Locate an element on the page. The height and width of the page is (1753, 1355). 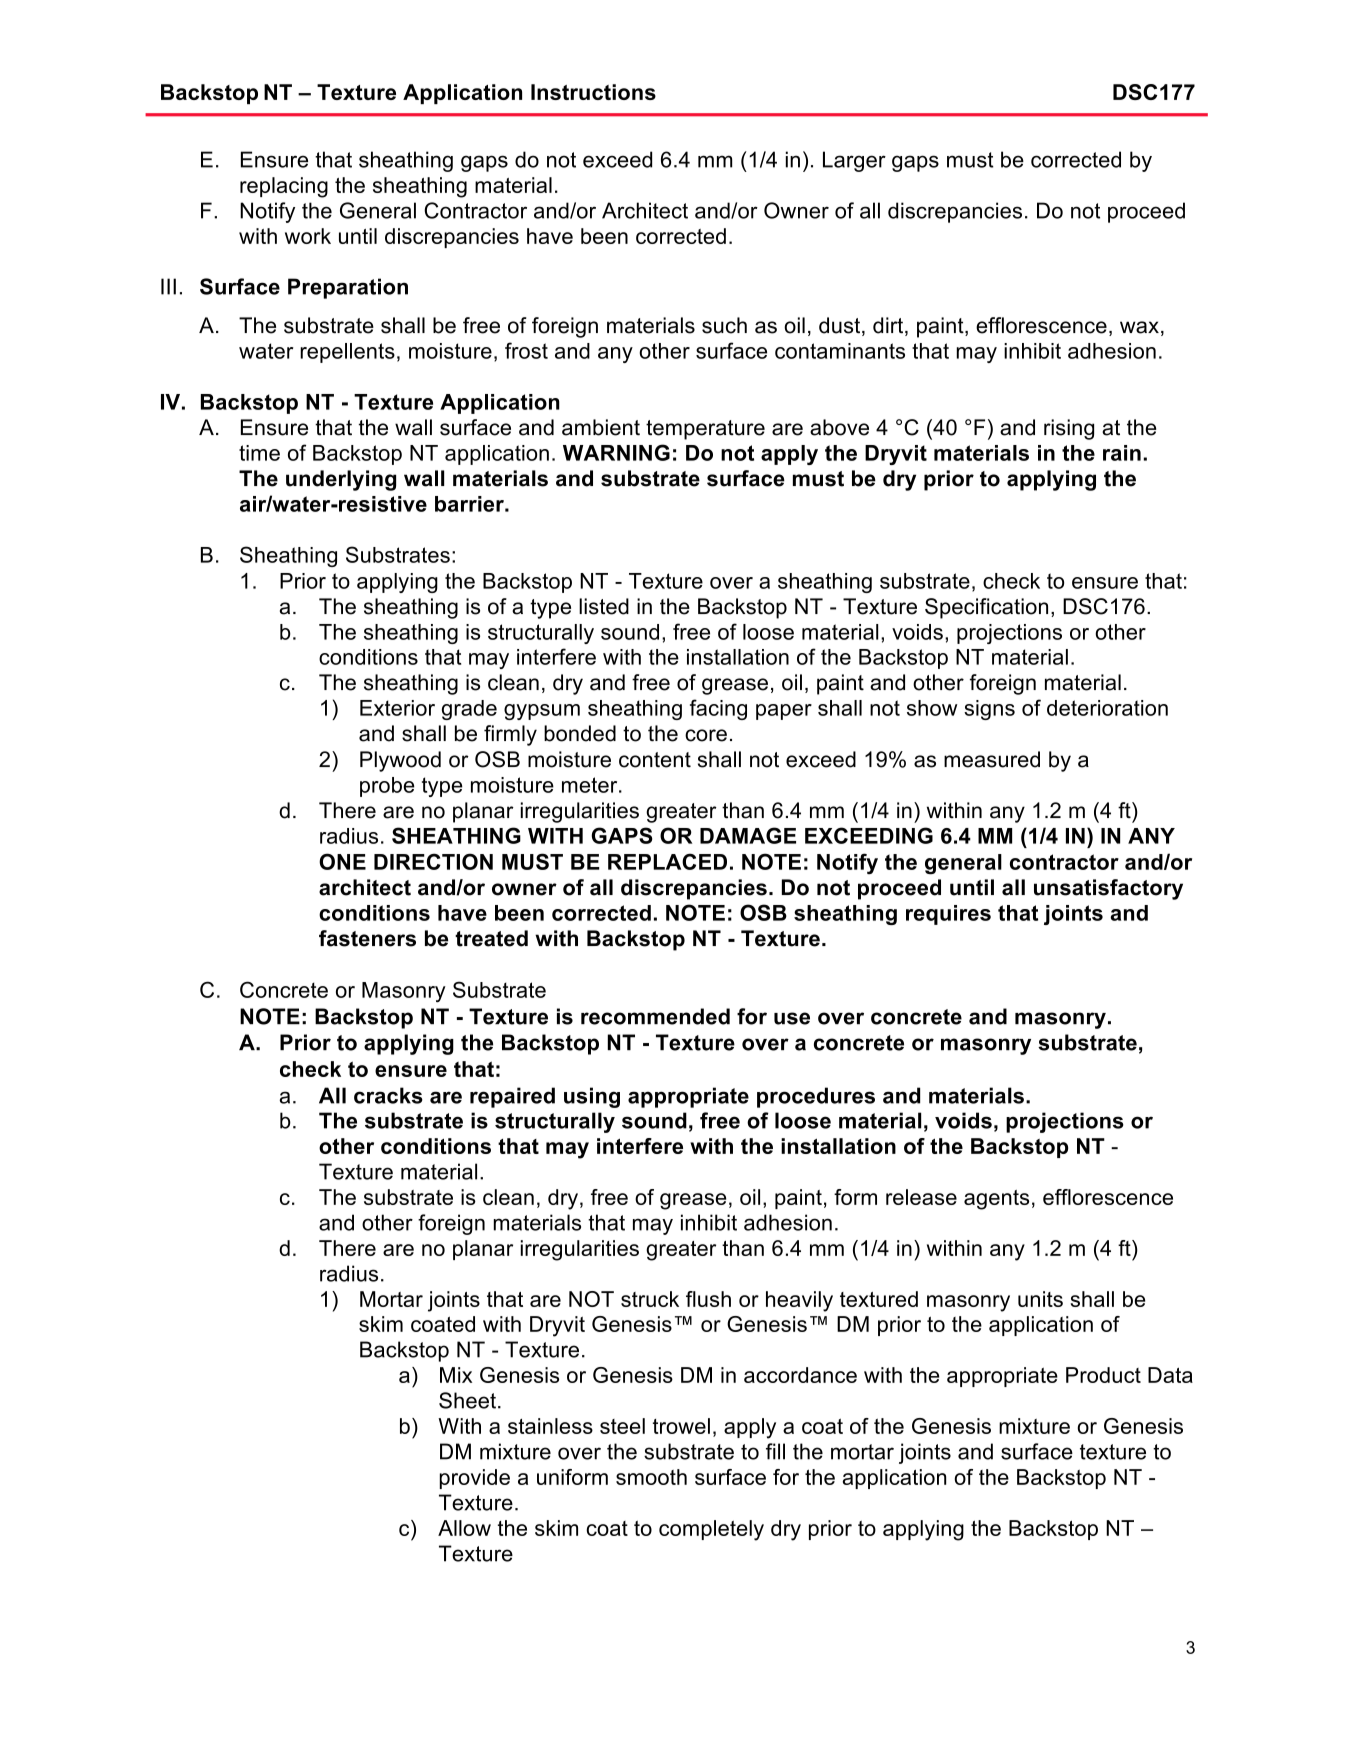
smooth is located at coordinates (651, 1477).
